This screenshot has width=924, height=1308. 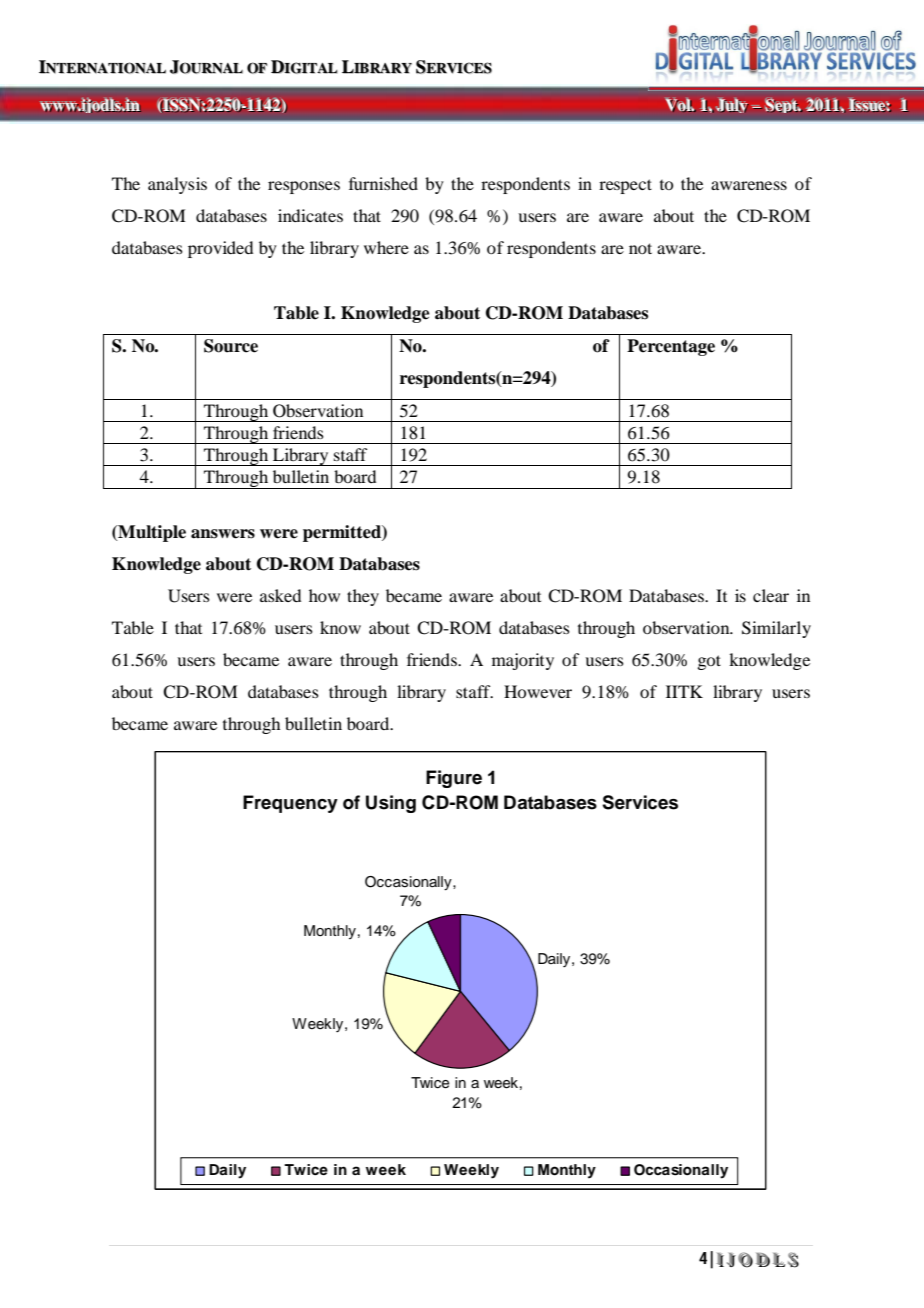 What do you see at coordinates (383, 183) in the screenshot?
I see `furnished` at bounding box center [383, 183].
